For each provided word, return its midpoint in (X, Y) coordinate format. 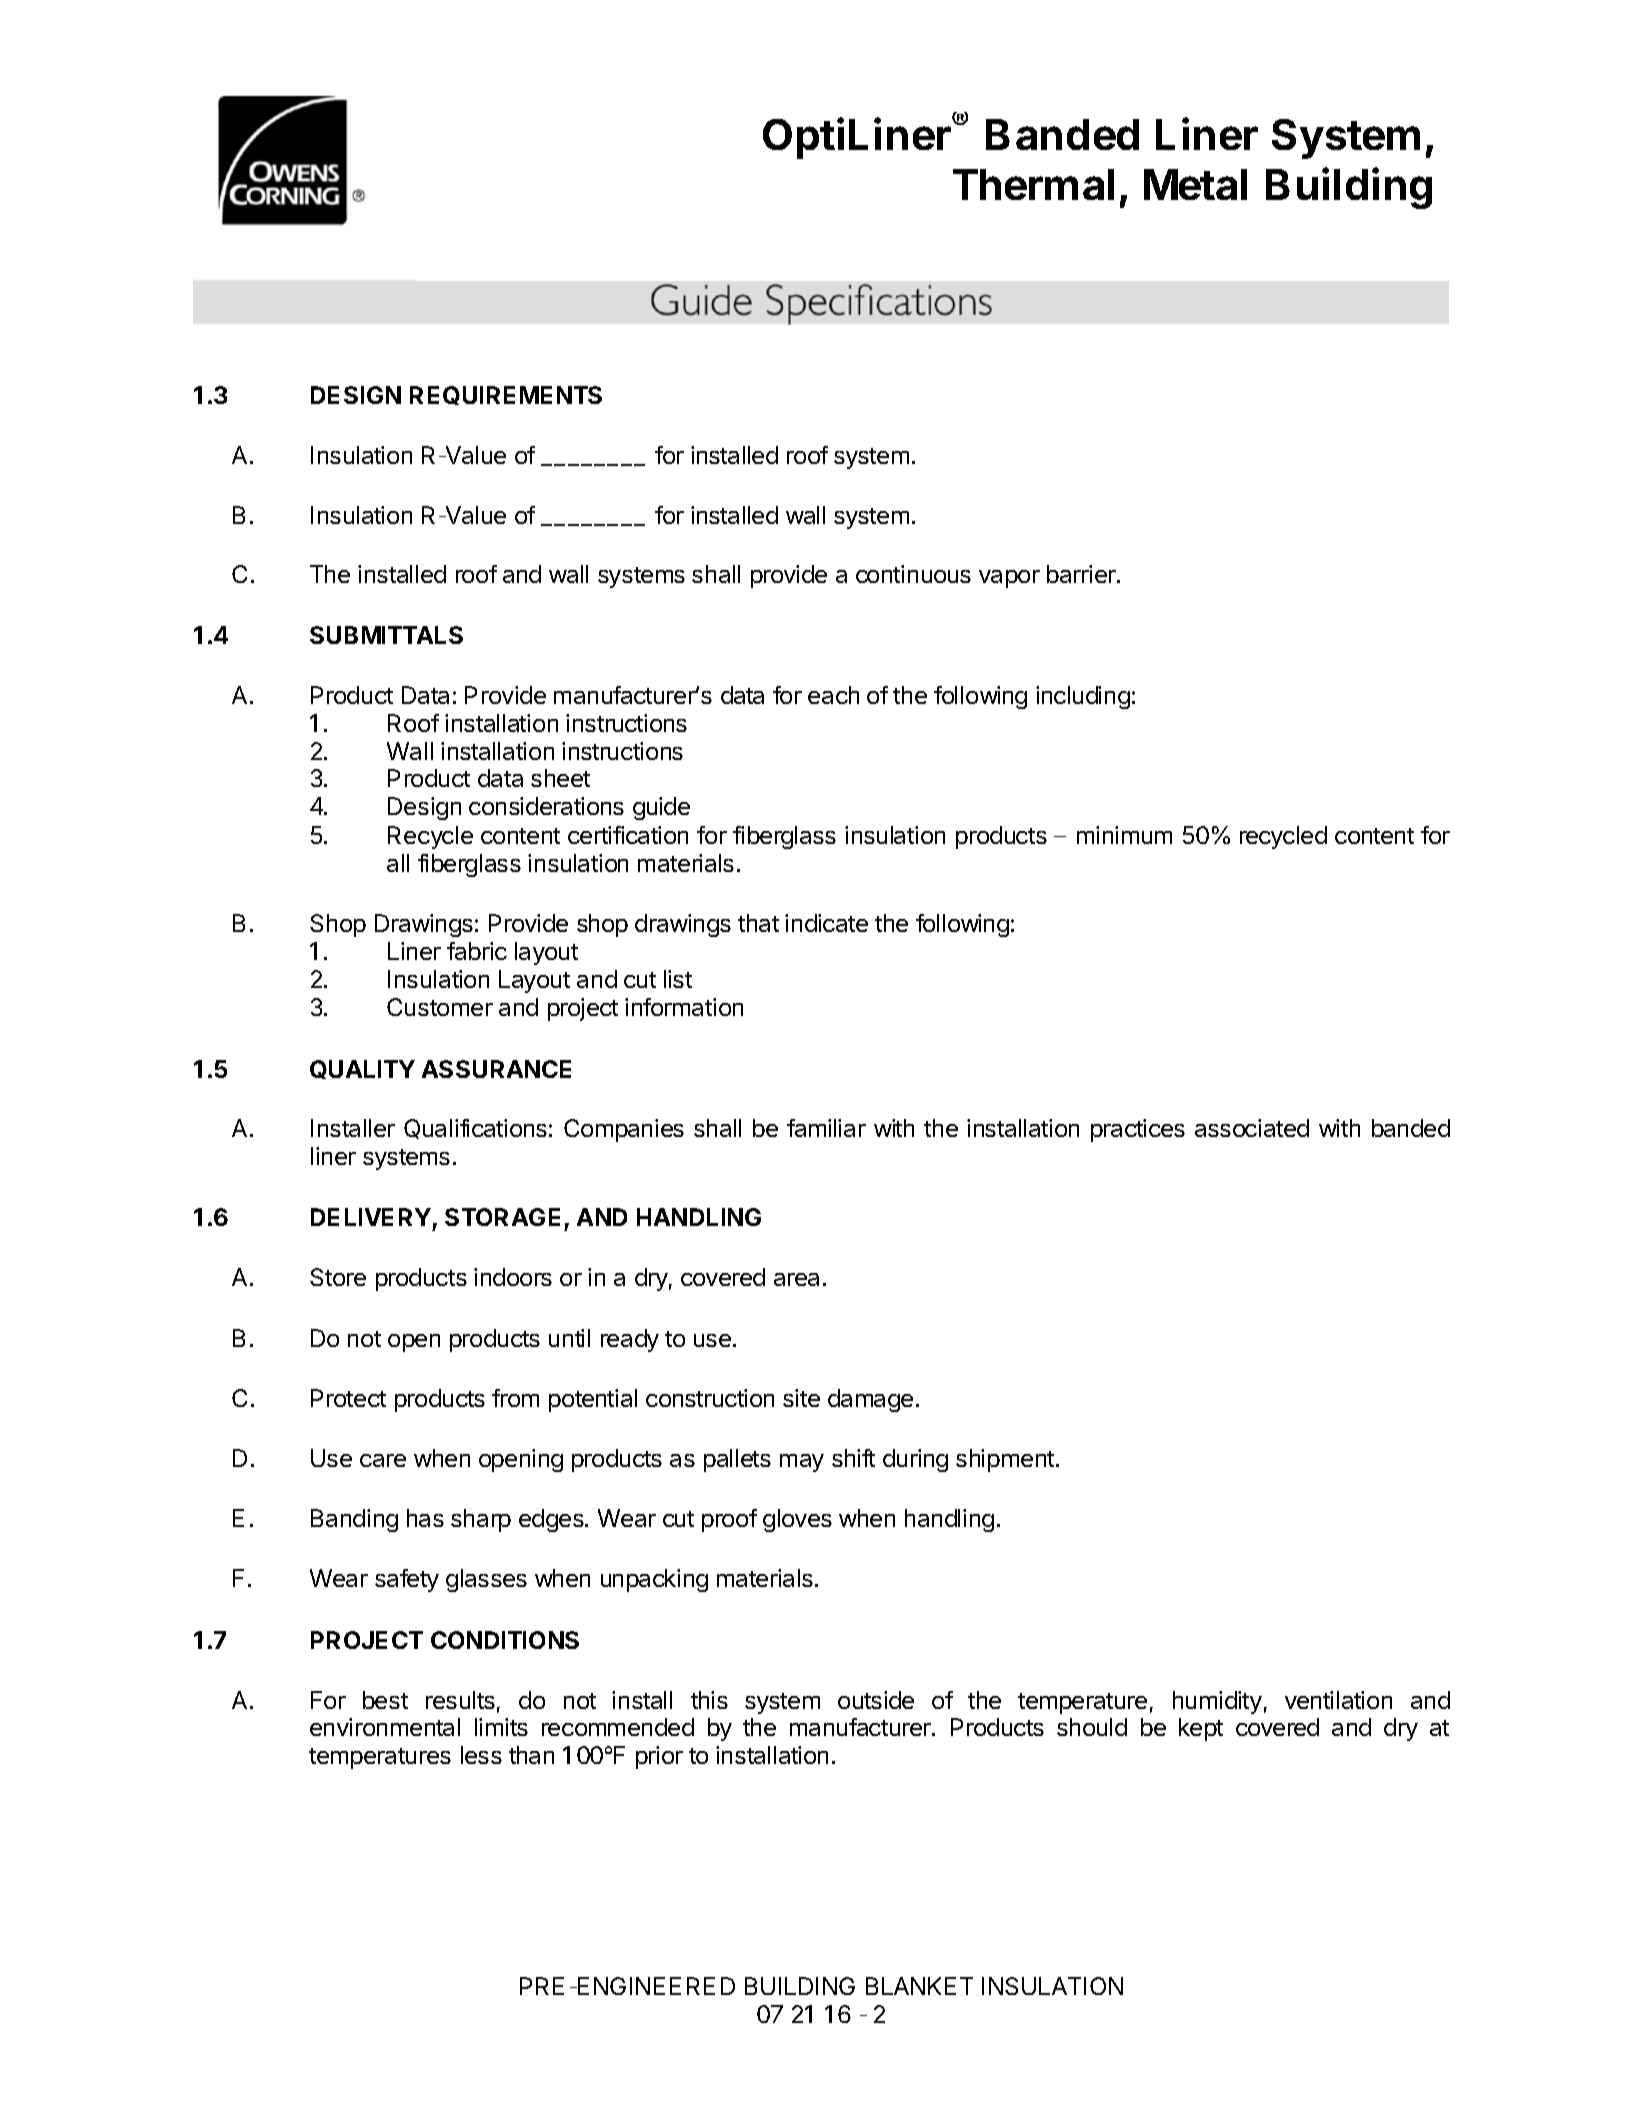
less (481, 1755)
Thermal (1033, 184)
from (515, 1398)
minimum (1124, 835)
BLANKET (919, 1986)
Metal (1195, 184)
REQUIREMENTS (506, 395)
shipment (1005, 1460)
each (833, 695)
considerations (546, 806)
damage (870, 1400)
